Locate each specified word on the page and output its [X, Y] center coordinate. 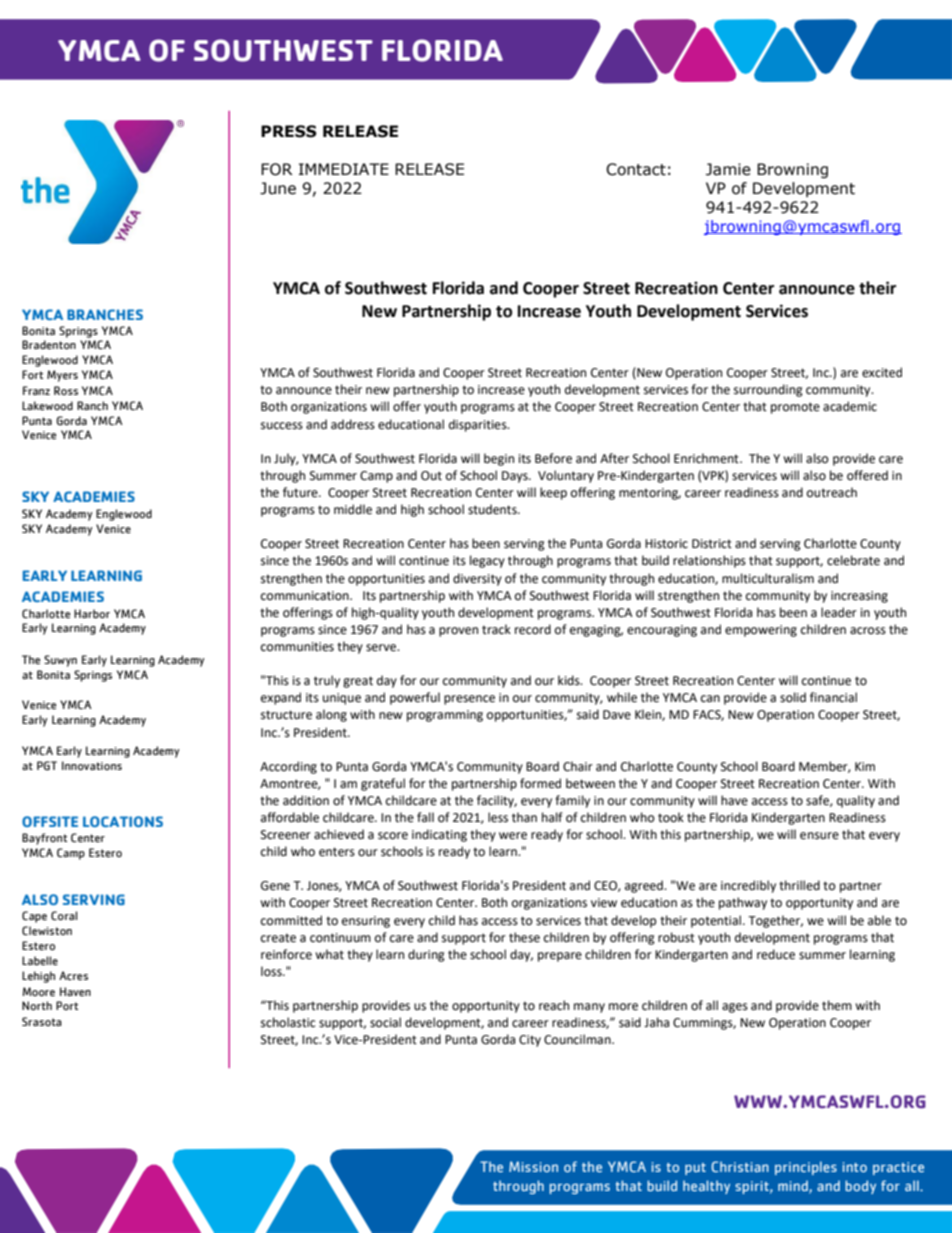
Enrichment [707, 458]
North [37, 1006]
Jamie [728, 169]
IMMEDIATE [344, 169]
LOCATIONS [123, 821]
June [278, 188]
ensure [819, 836]
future [301, 492]
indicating [439, 835]
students [493, 509]
